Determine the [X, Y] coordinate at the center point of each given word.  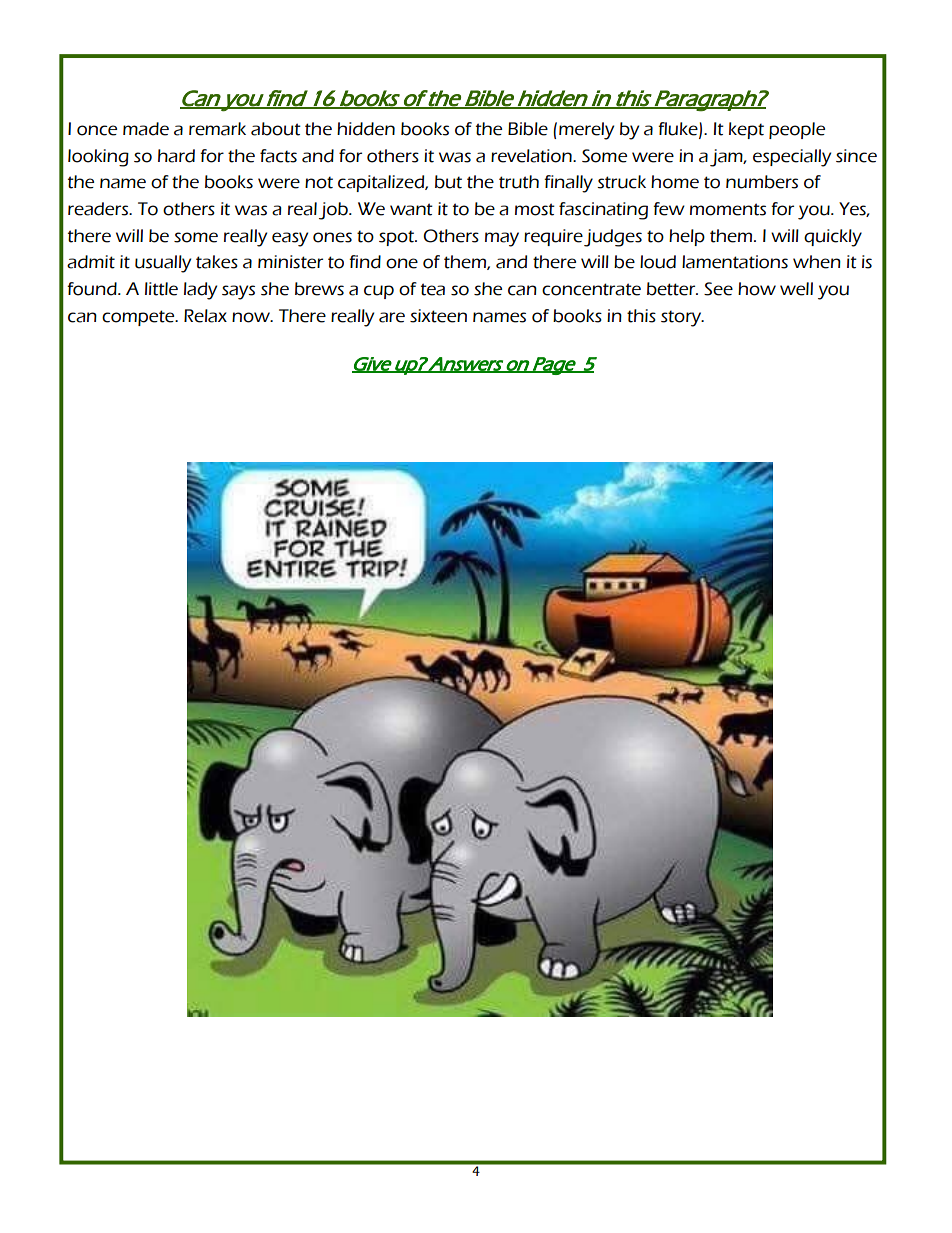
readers [99, 209]
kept [746, 130]
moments [728, 209]
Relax [205, 316]
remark [217, 129]
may [502, 239]
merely [586, 131]
